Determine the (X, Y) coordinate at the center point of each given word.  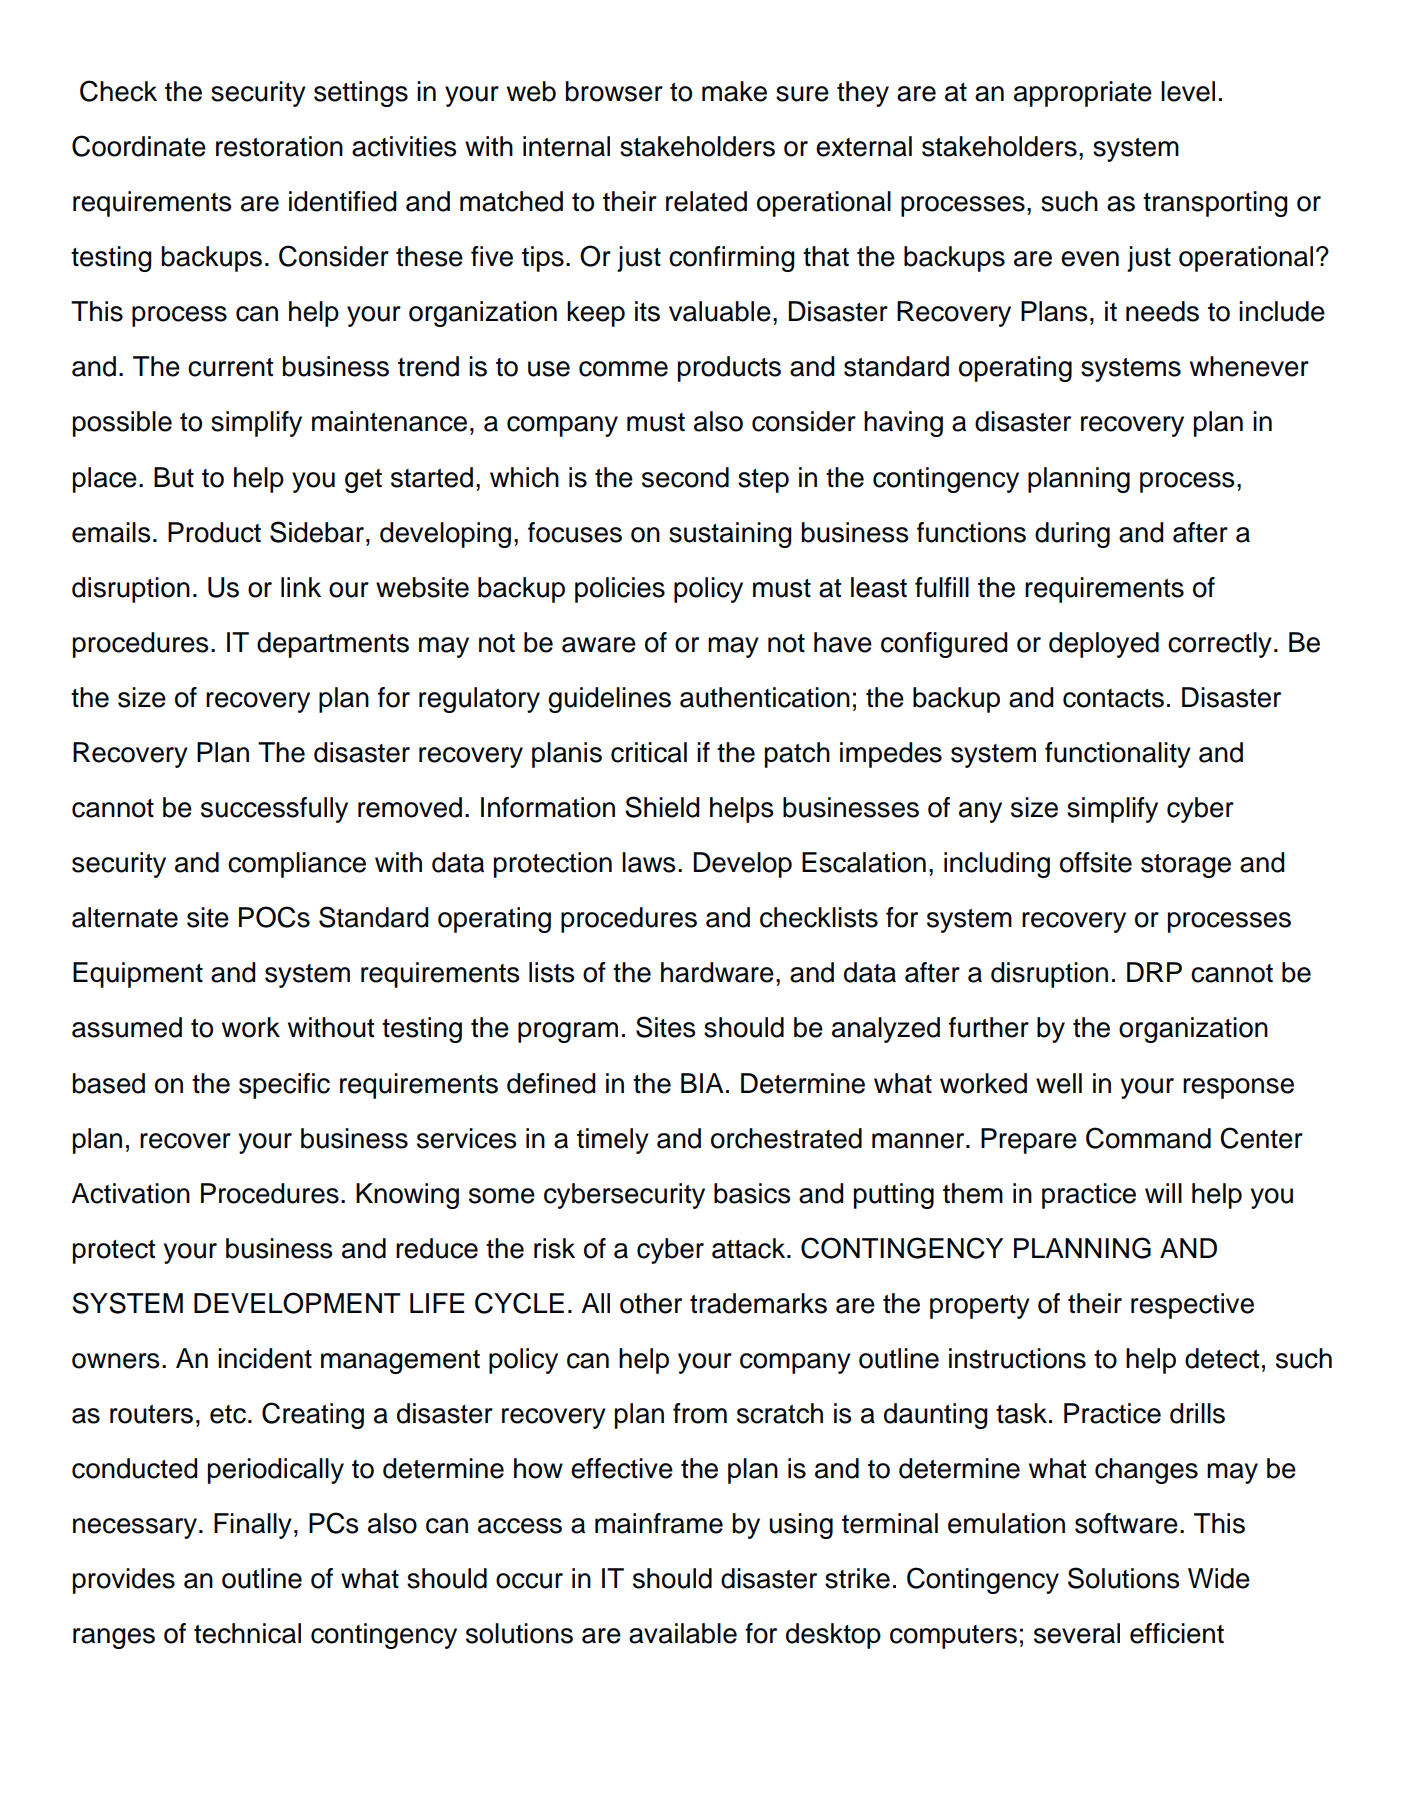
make (734, 91)
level (1188, 91)
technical (247, 1633)
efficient (1177, 1633)
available (683, 1633)
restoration (279, 146)
